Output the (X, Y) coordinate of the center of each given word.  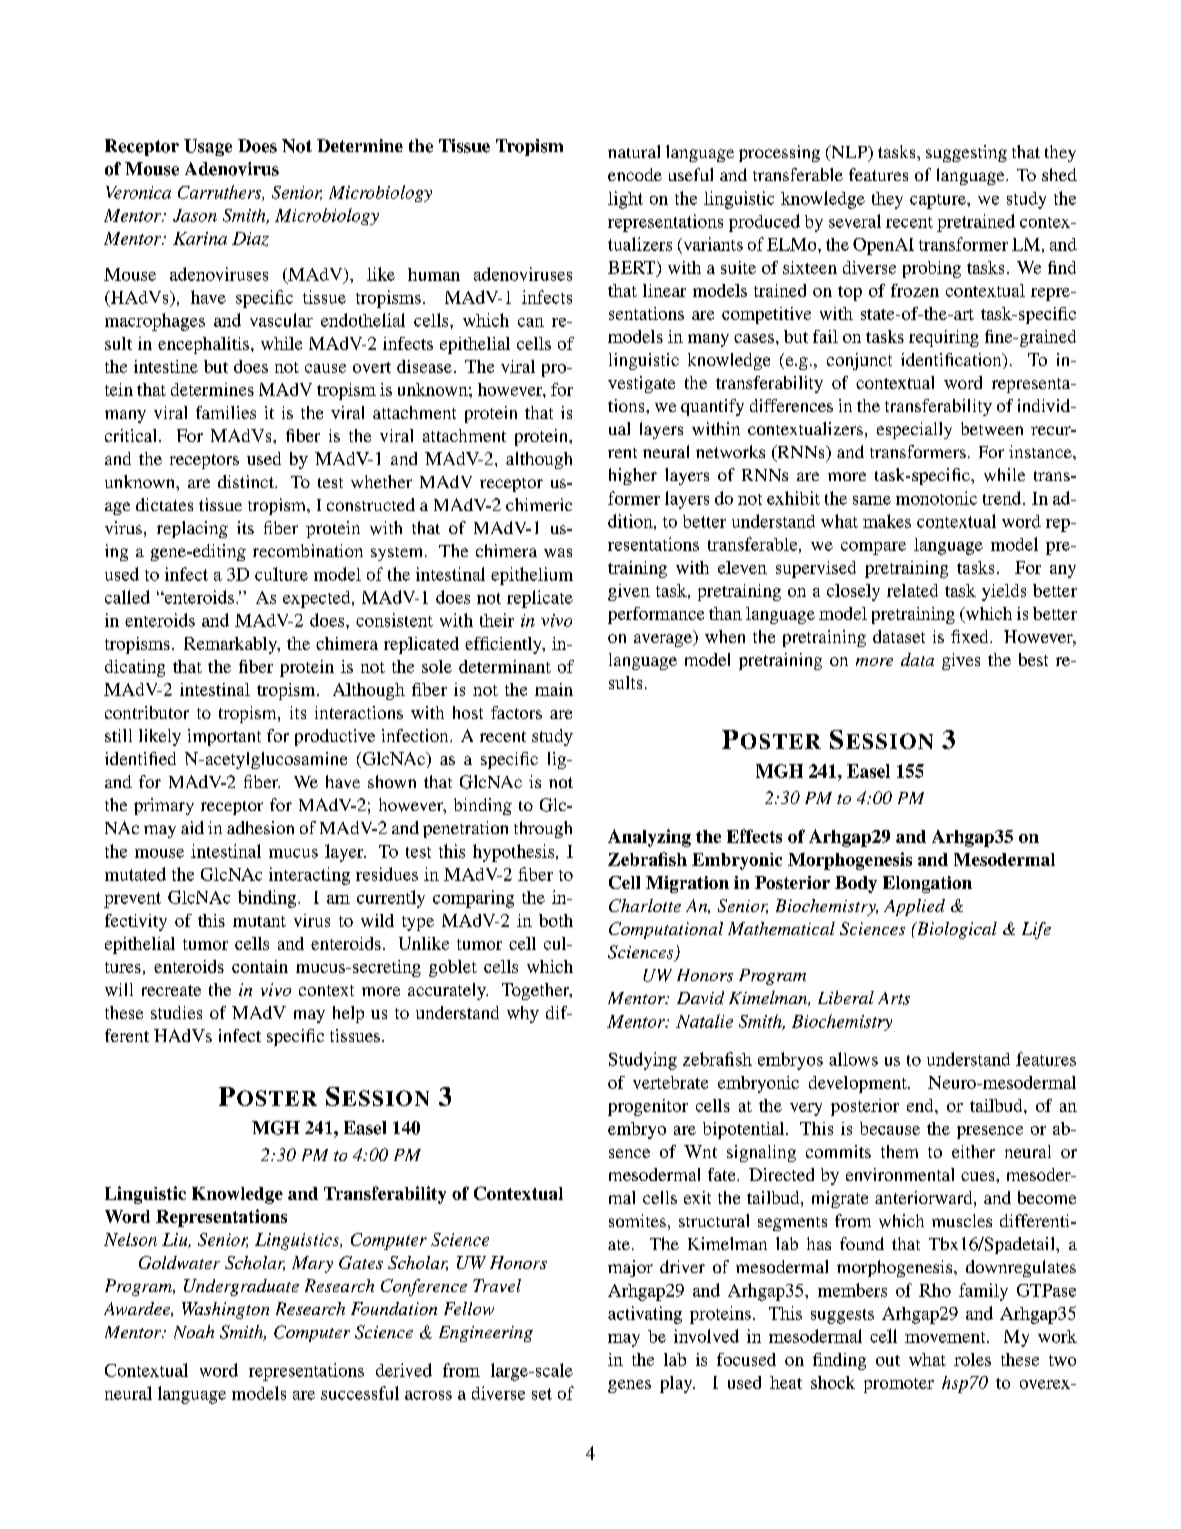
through (543, 829)
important (224, 737)
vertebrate (670, 1082)
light (625, 200)
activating (645, 1315)
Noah (194, 1332)
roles (972, 1359)
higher (633, 476)
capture (939, 201)
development (859, 1084)
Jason (195, 215)
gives (961, 661)
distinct (247, 481)
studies (176, 1012)
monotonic (936, 498)
